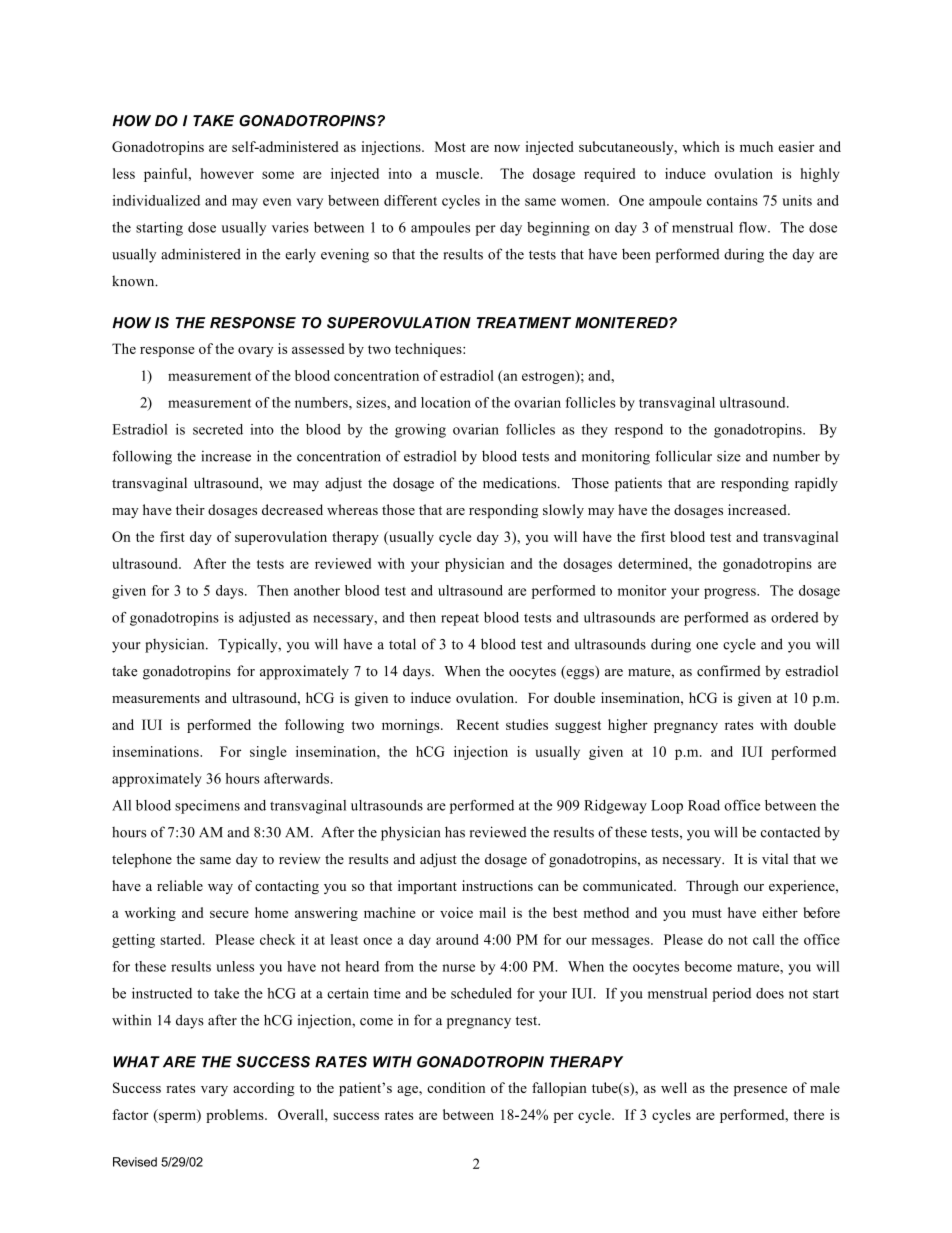  Describe the element at coordinates (732, 200) in the screenshot. I see `contains` at that location.
